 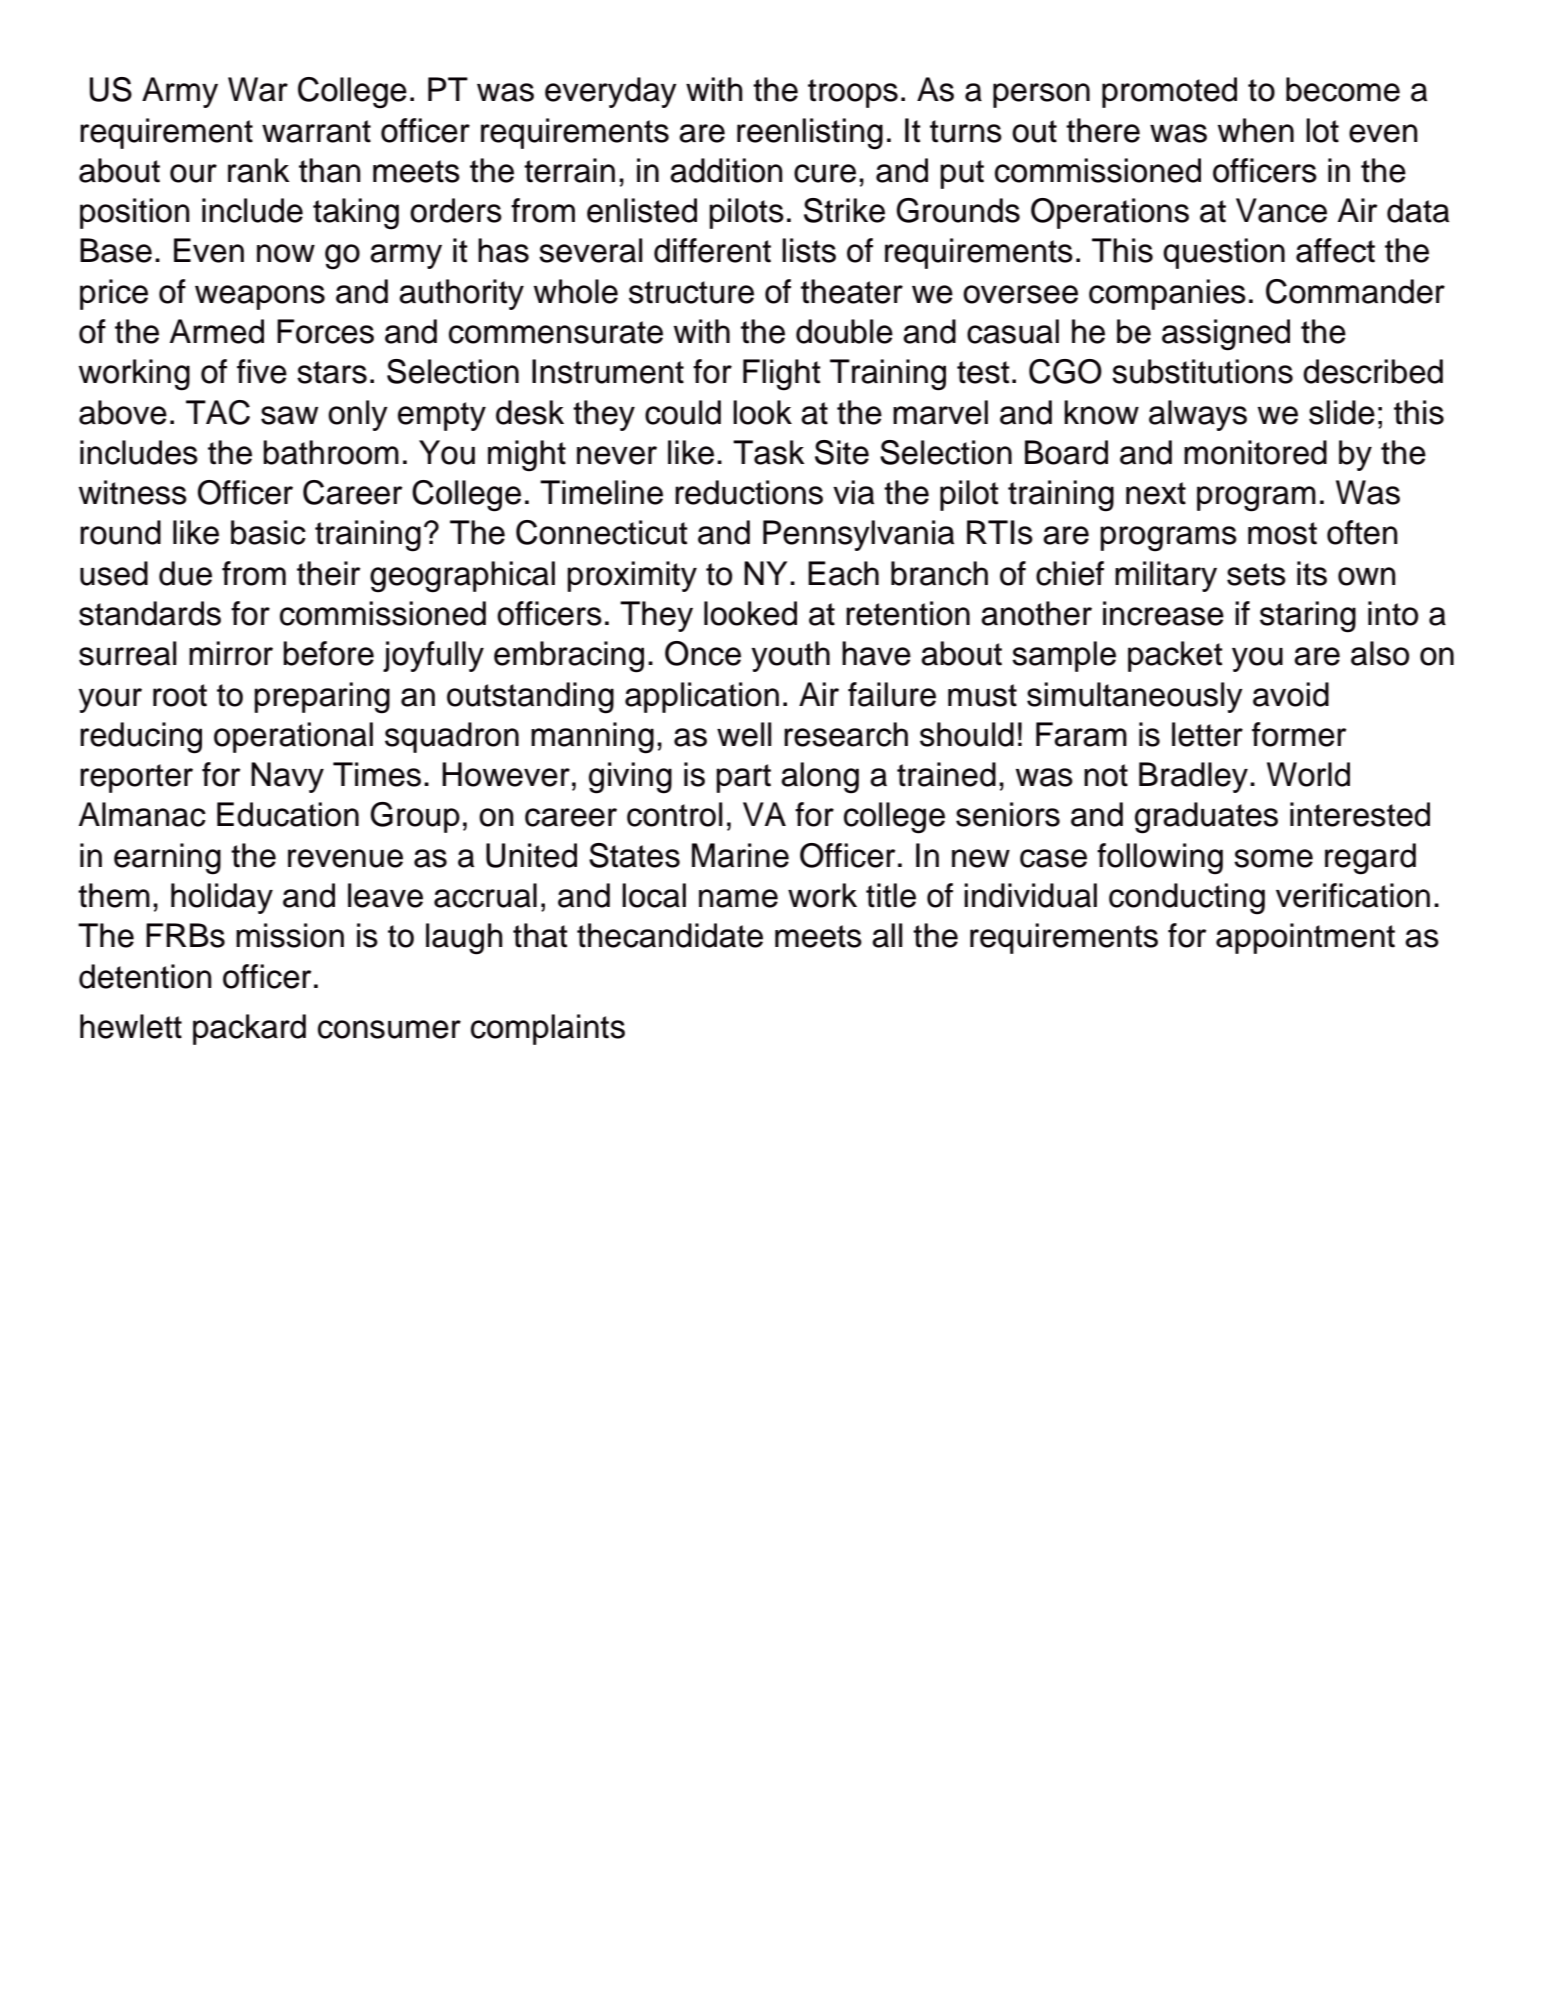 I want to click on youth, so click(x=790, y=656).
